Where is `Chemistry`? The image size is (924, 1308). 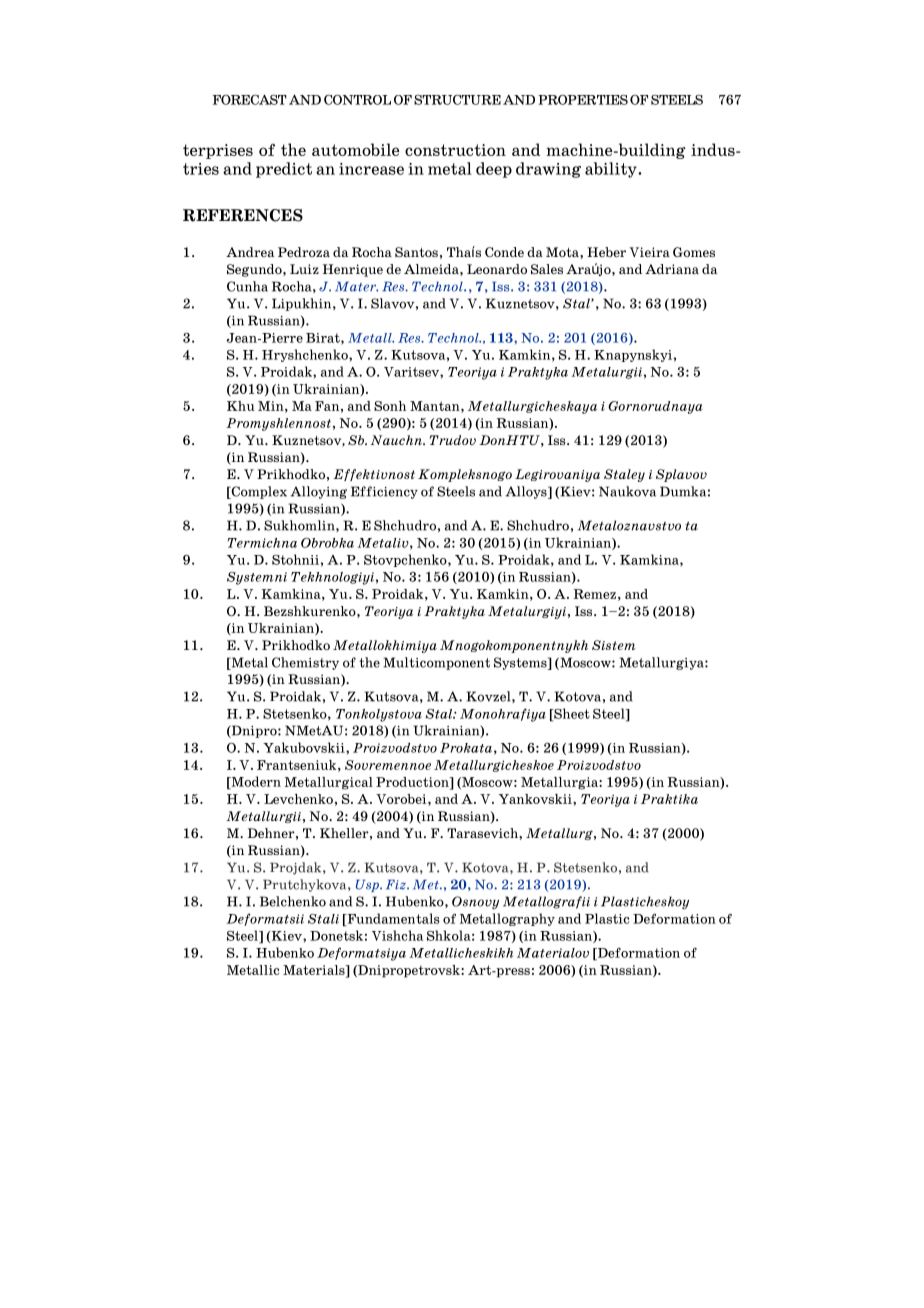 Chemistry is located at coordinates (305, 663).
